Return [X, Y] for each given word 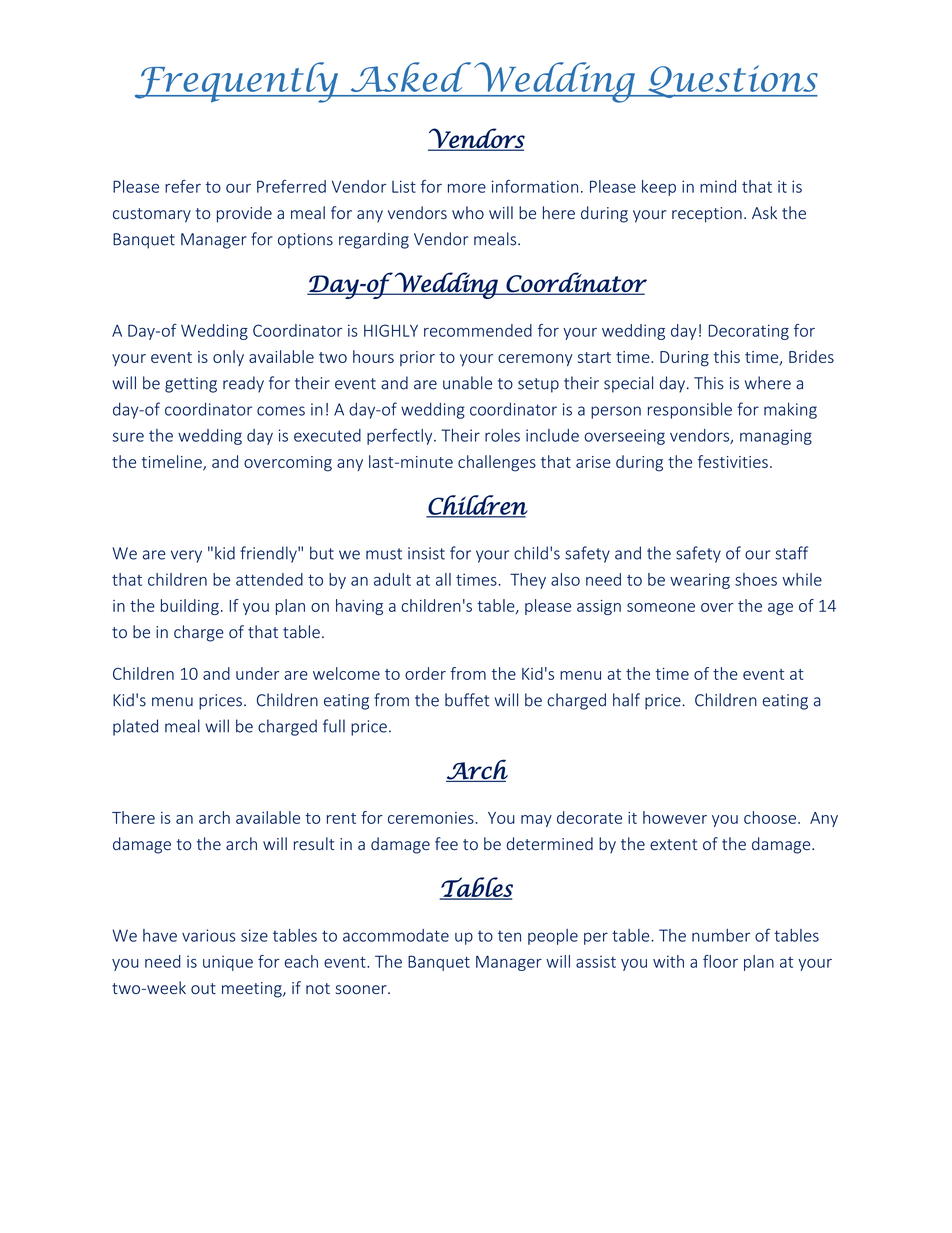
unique [228, 963]
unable [467, 383]
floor [720, 961]
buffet [467, 700]
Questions [732, 81]
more [467, 188]
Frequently [238, 82]
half [626, 700]
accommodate [396, 935]
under [257, 673]
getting [191, 385]
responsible [690, 410]
